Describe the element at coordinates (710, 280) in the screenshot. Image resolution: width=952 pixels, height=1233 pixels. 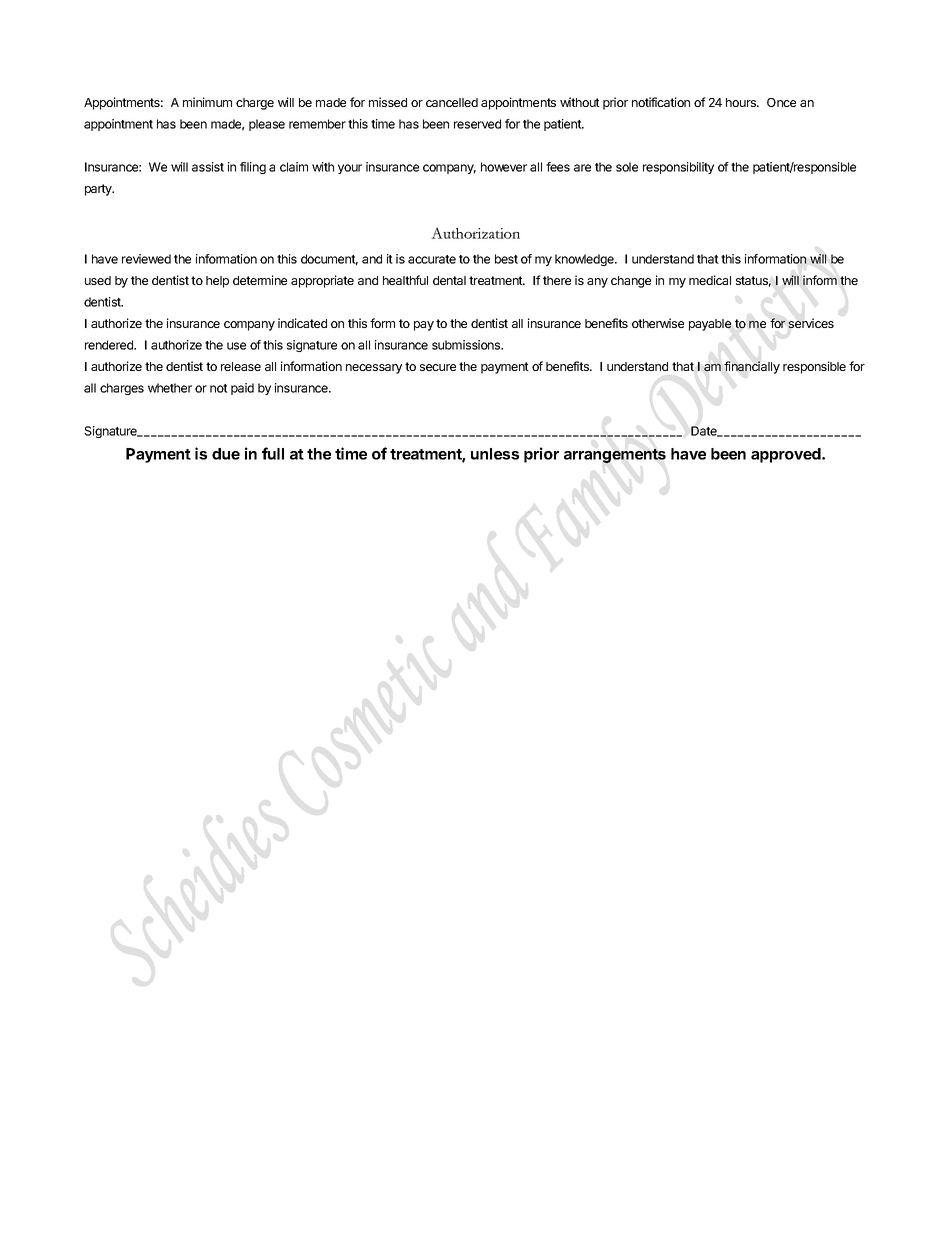
I see `medical` at that location.
